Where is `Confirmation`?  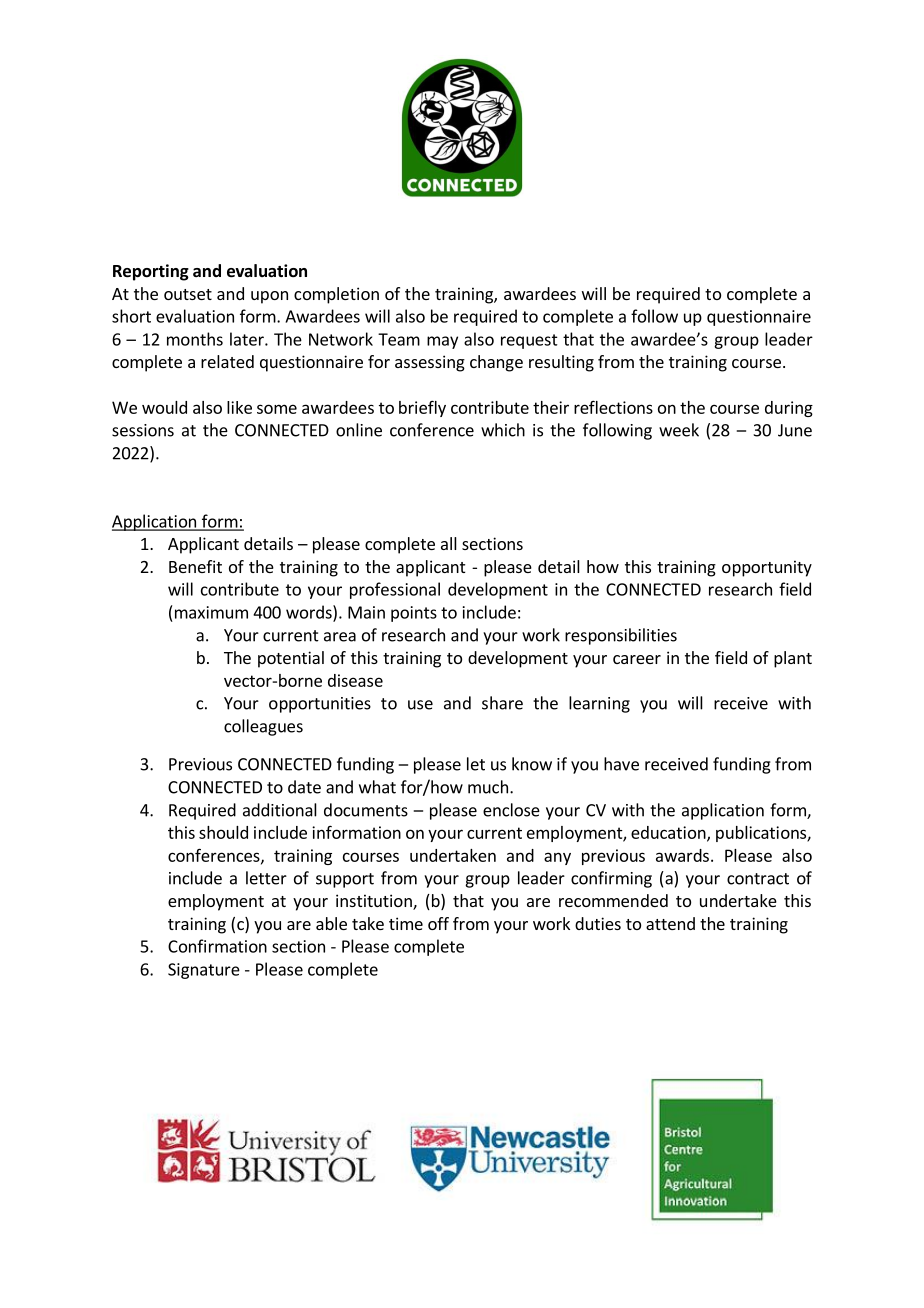
Confirmation is located at coordinates (217, 946).
